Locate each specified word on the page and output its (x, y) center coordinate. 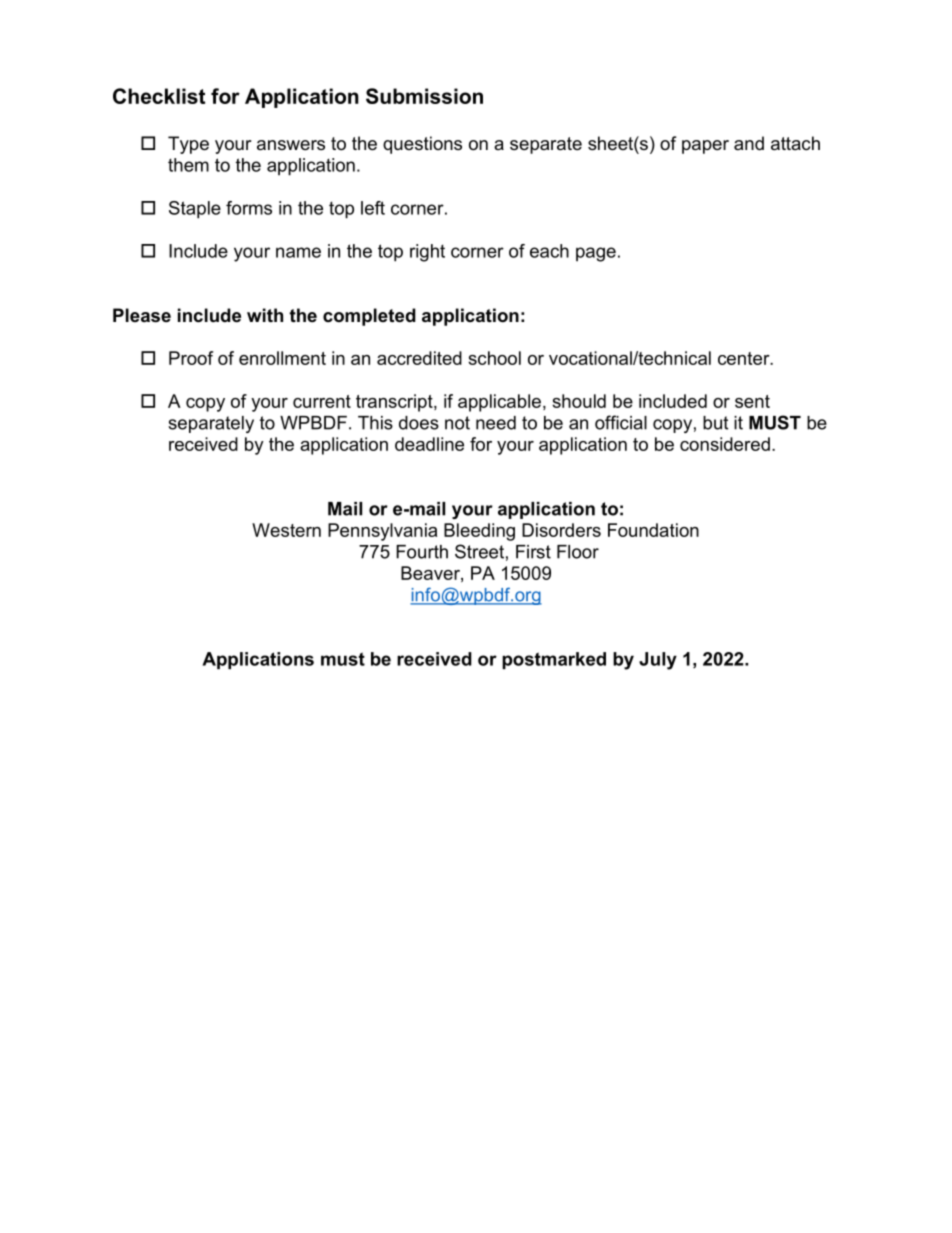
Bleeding (479, 532)
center (745, 358)
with (265, 315)
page (596, 254)
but (715, 423)
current (322, 401)
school (494, 358)
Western (286, 530)
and (749, 143)
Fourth (422, 552)
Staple (195, 210)
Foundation (653, 530)
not (457, 423)
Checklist (159, 96)
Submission (424, 96)
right (427, 253)
